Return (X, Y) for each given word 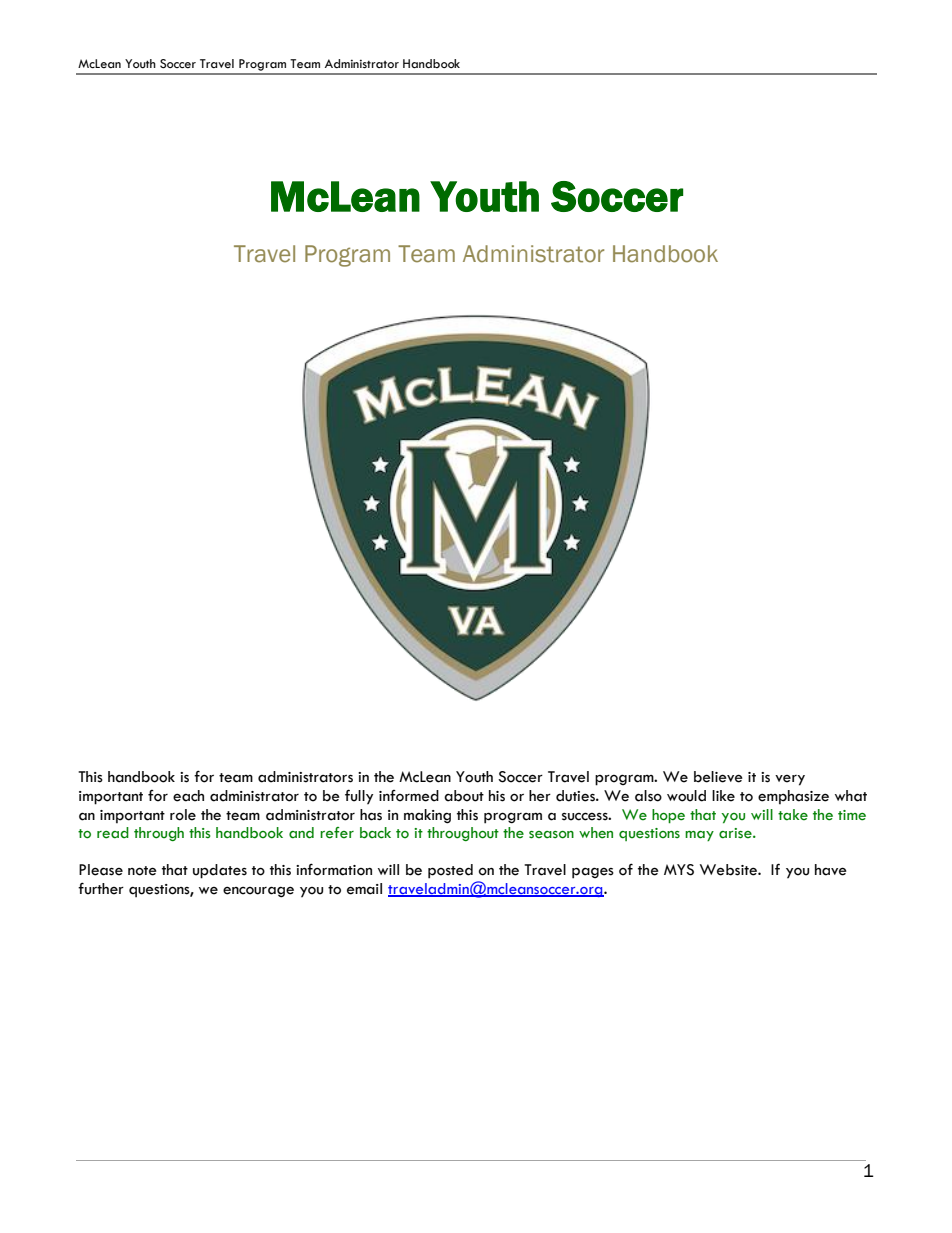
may (699, 836)
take (793, 815)
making (427, 816)
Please (101, 870)
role (183, 815)
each (188, 796)
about (464, 796)
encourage (258, 892)
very (790, 780)
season (551, 835)
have (831, 870)
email (364, 889)
